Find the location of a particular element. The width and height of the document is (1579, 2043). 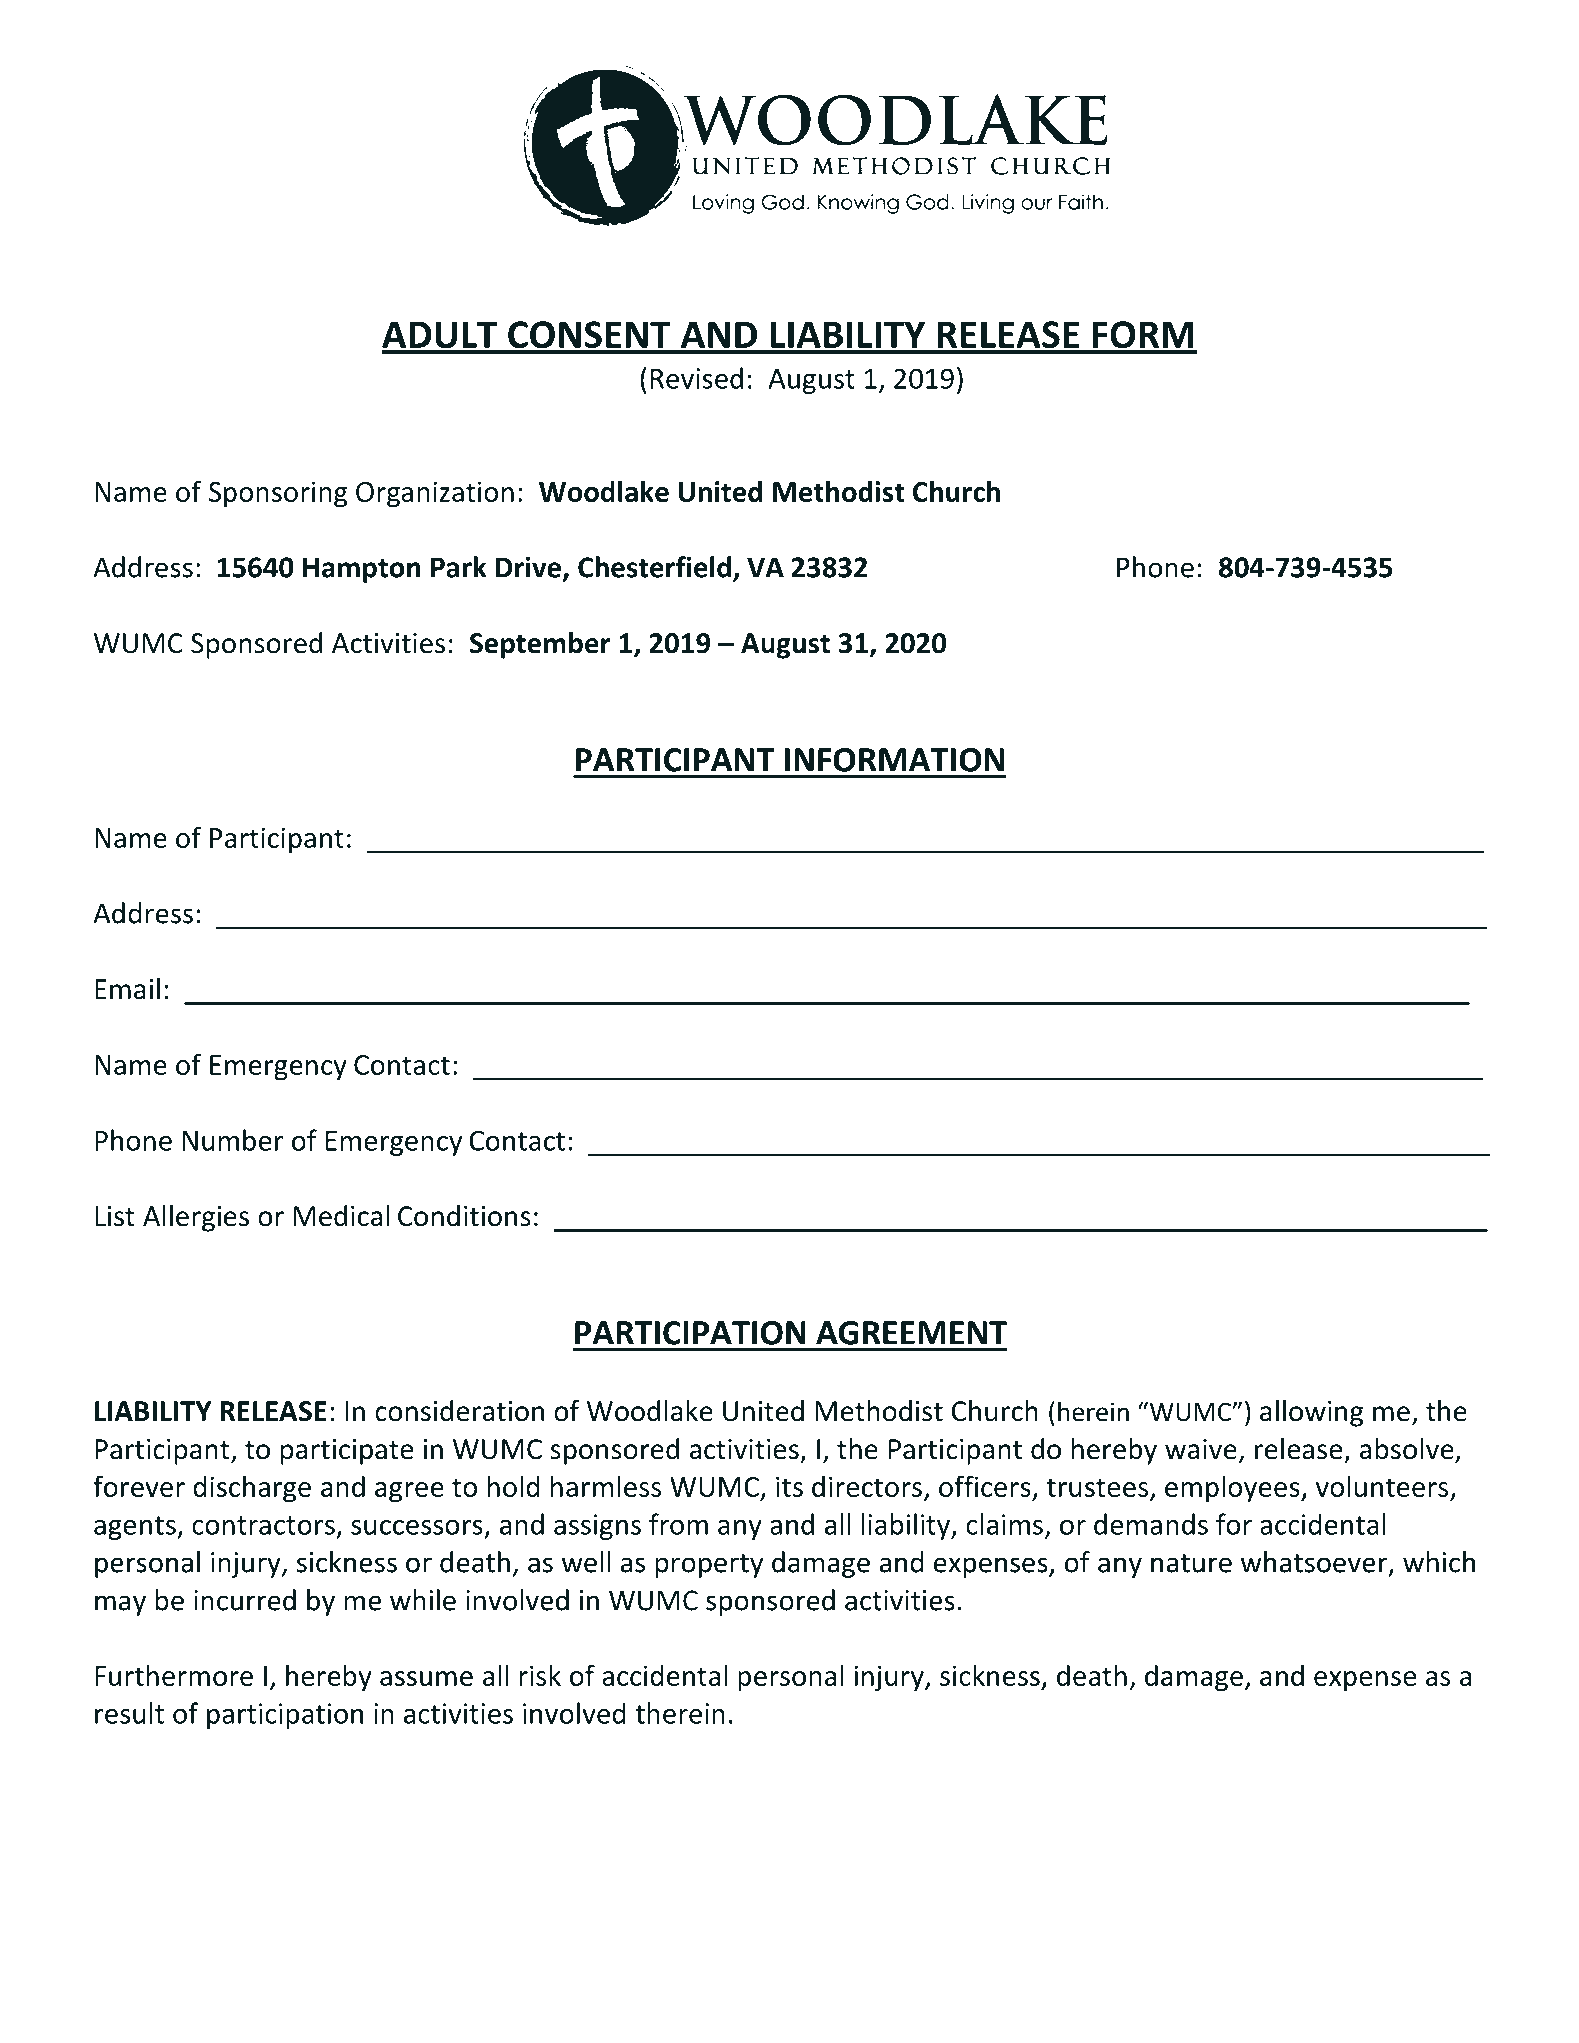

Conditions is located at coordinates (464, 1216).
